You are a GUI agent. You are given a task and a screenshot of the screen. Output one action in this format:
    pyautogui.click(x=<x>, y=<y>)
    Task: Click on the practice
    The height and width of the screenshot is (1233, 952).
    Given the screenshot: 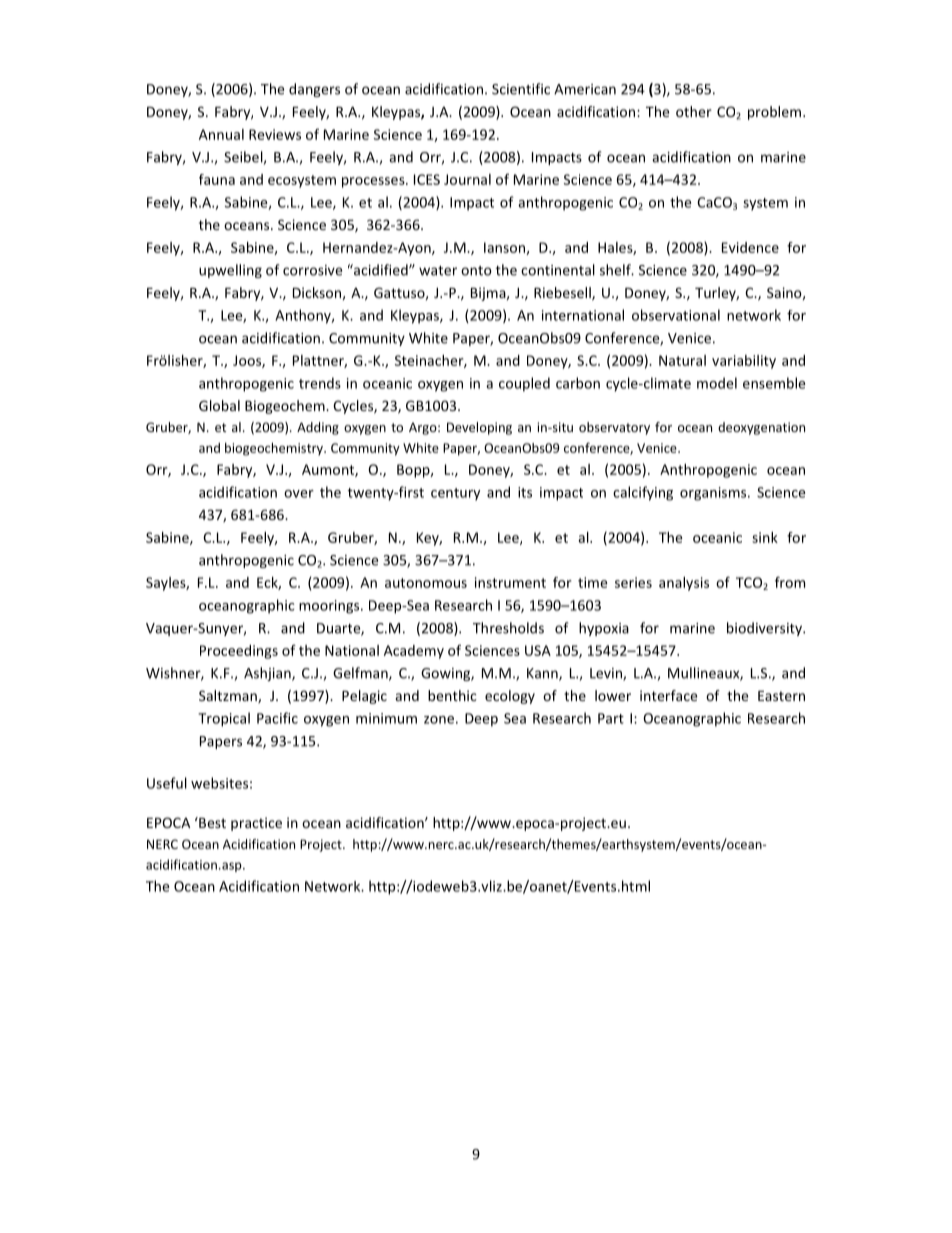 What is the action you would take?
    pyautogui.click(x=256, y=824)
